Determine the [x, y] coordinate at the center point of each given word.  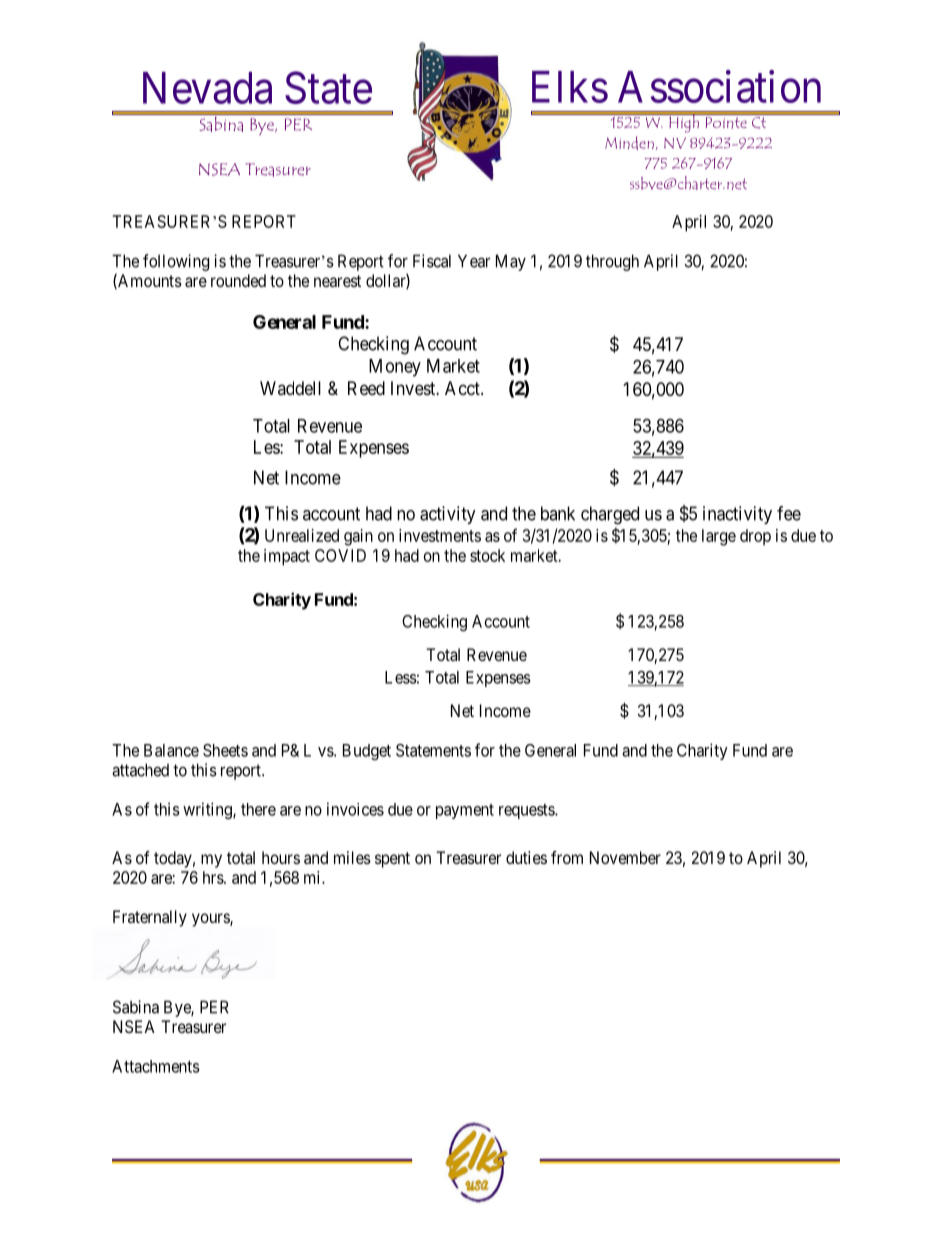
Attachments [156, 1066]
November [625, 857]
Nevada [207, 88]
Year [474, 261]
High [684, 122]
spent [392, 860]
